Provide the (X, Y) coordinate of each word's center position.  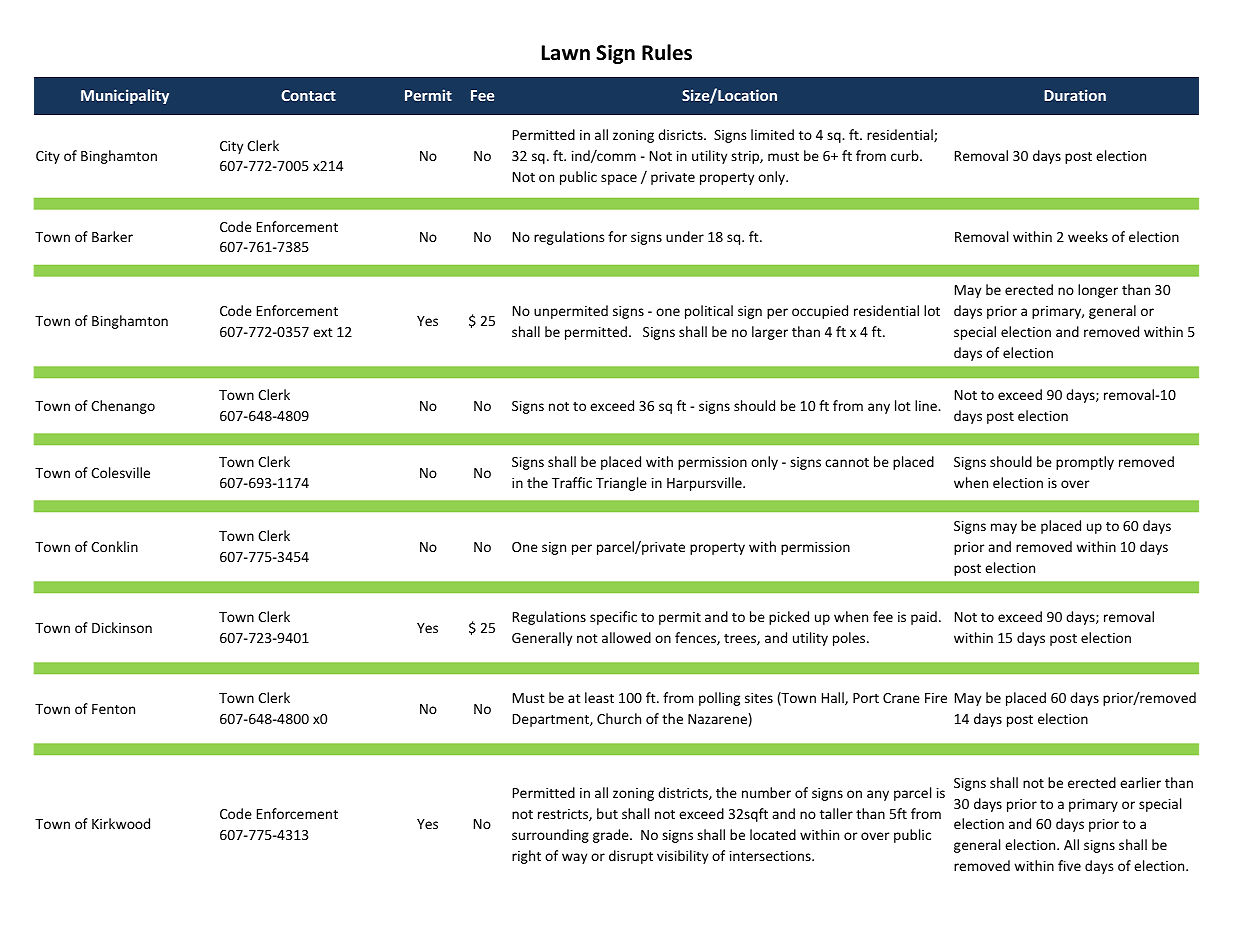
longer (1098, 291)
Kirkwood (121, 823)
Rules (667, 52)
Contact (308, 95)
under (685, 236)
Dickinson (122, 627)
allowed (626, 637)
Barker (112, 236)
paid (924, 618)
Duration (1075, 95)
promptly (1085, 463)
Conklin (114, 546)
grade (612, 836)
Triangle (621, 484)
